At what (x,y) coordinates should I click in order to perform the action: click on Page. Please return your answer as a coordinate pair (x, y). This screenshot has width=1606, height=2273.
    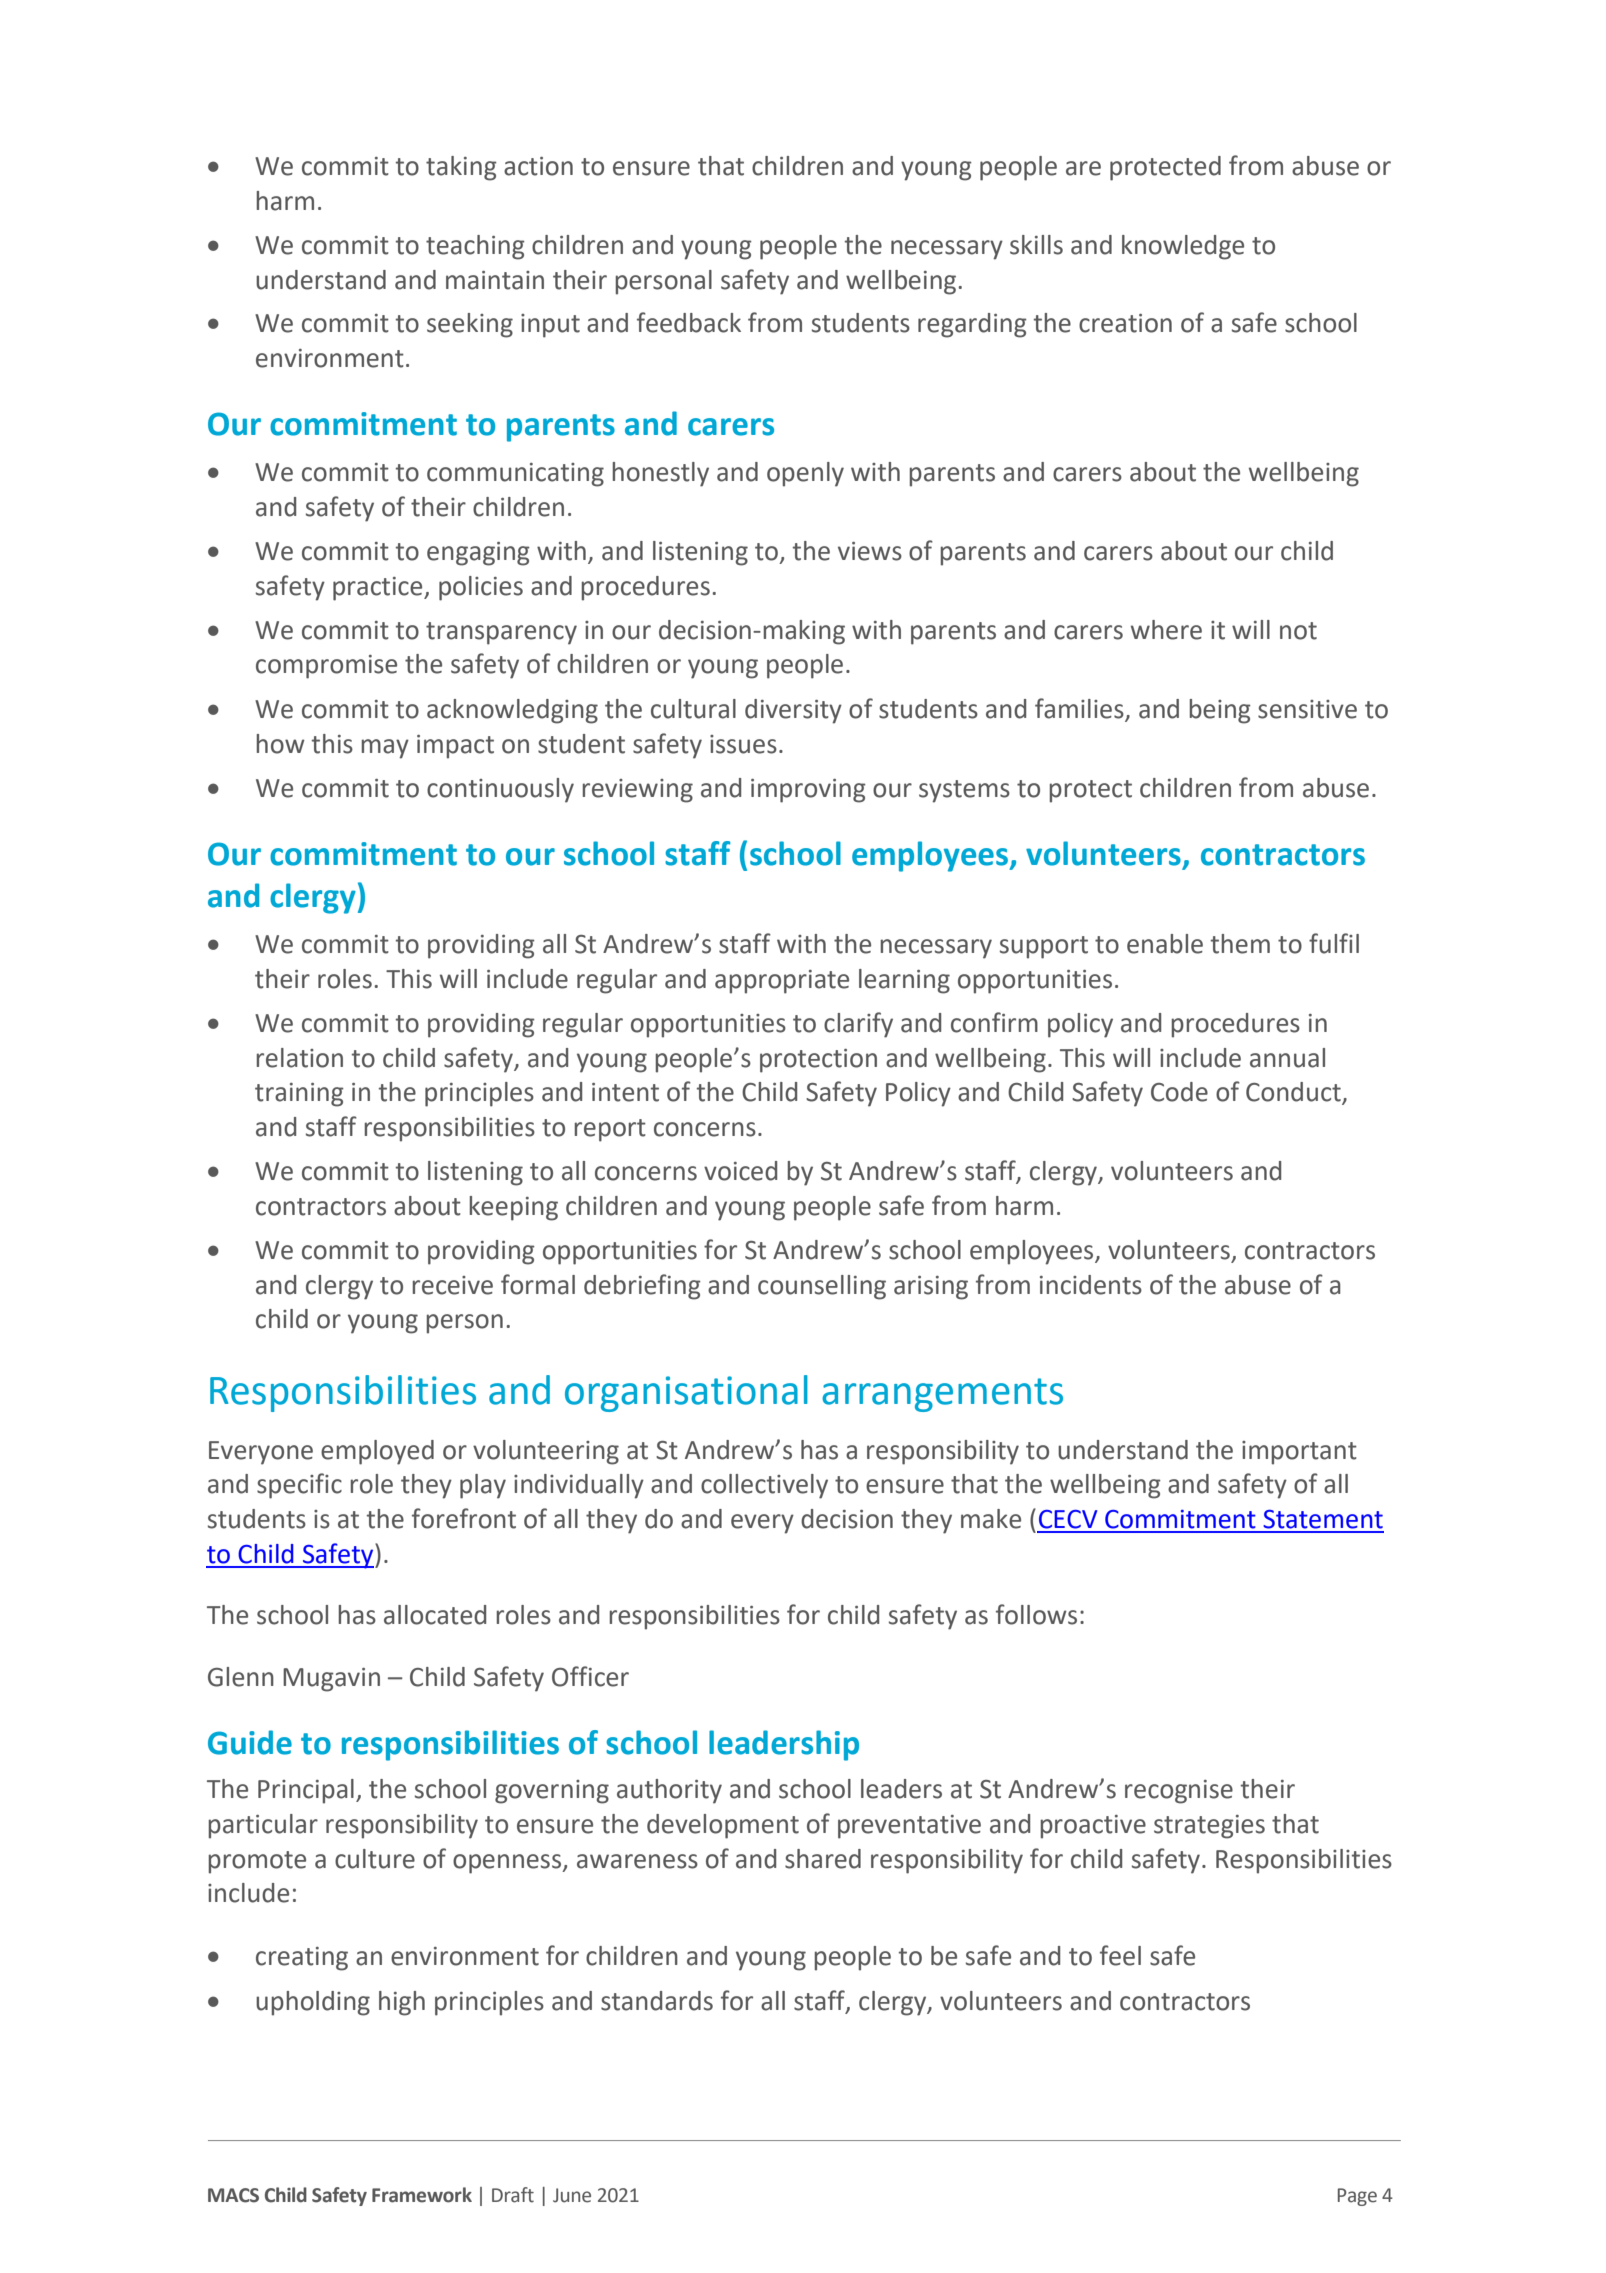
    Looking at the image, I should click on (1357, 2197).
